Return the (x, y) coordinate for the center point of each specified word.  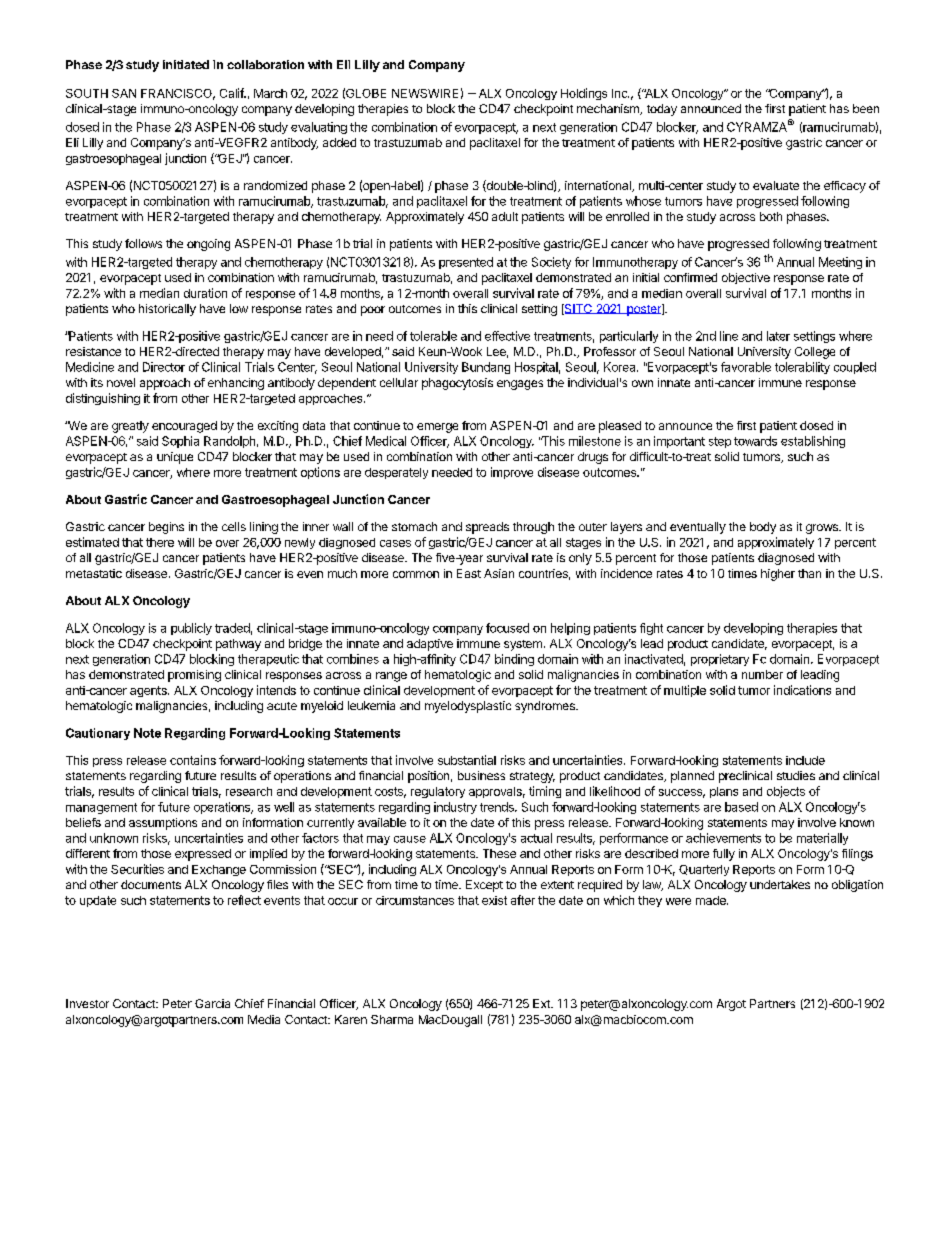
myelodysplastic (468, 707)
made (712, 900)
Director (164, 367)
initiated (186, 64)
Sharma (392, 1019)
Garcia (212, 1003)
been (866, 108)
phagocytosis (457, 384)
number (762, 674)
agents (149, 691)
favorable (746, 367)
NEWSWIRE (425, 93)
